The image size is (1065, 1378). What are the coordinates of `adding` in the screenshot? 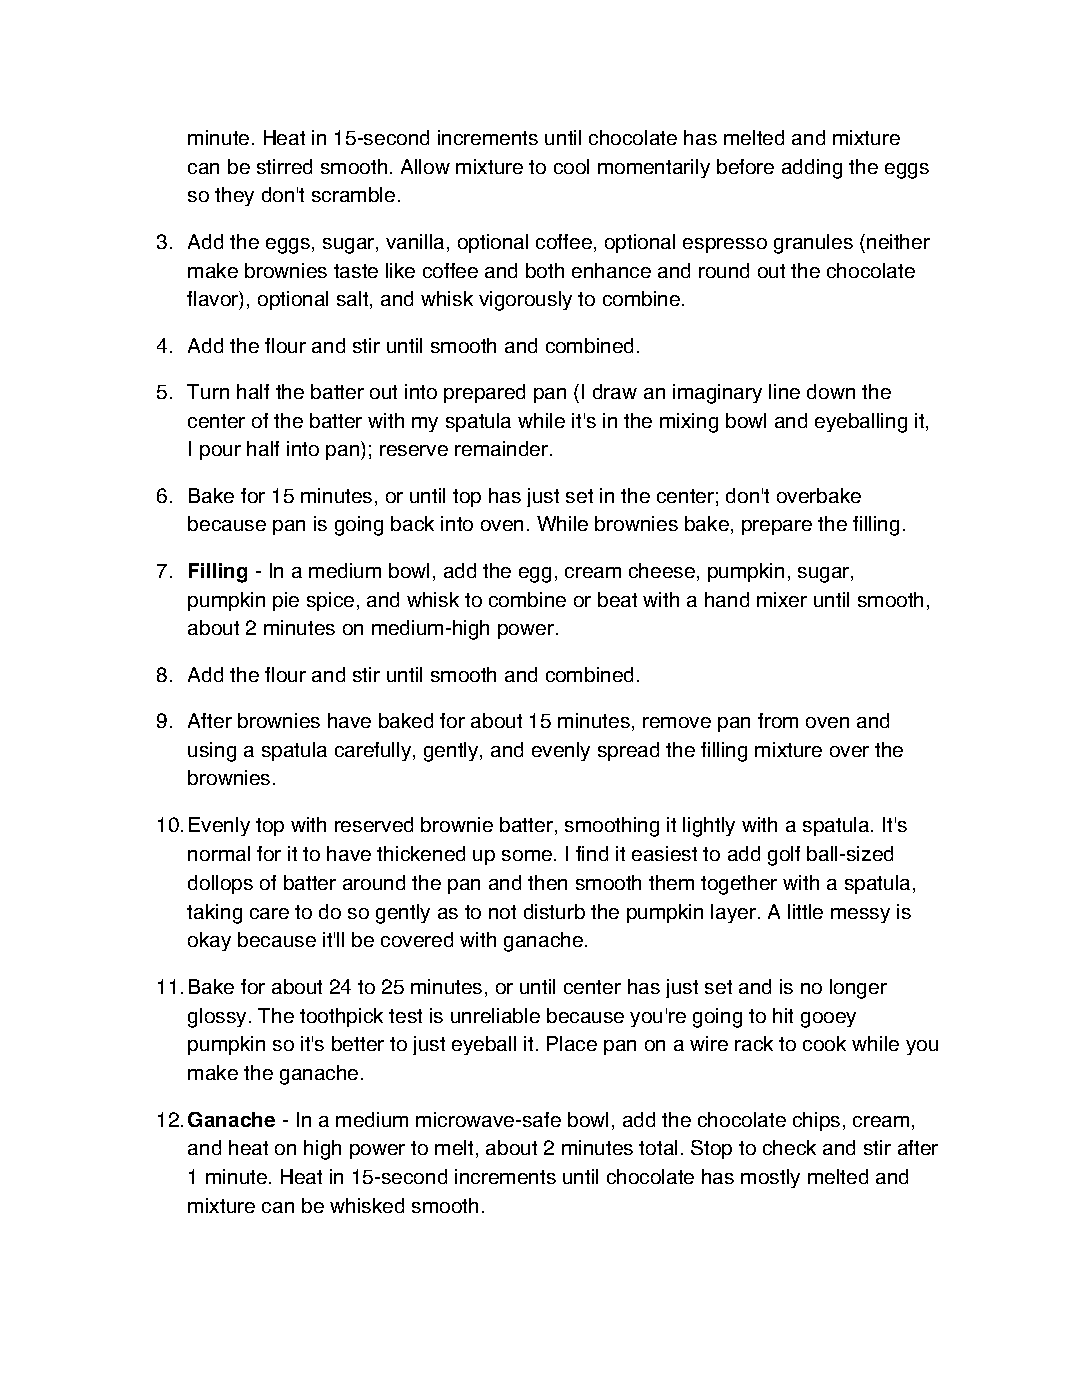 It's located at (812, 169).
